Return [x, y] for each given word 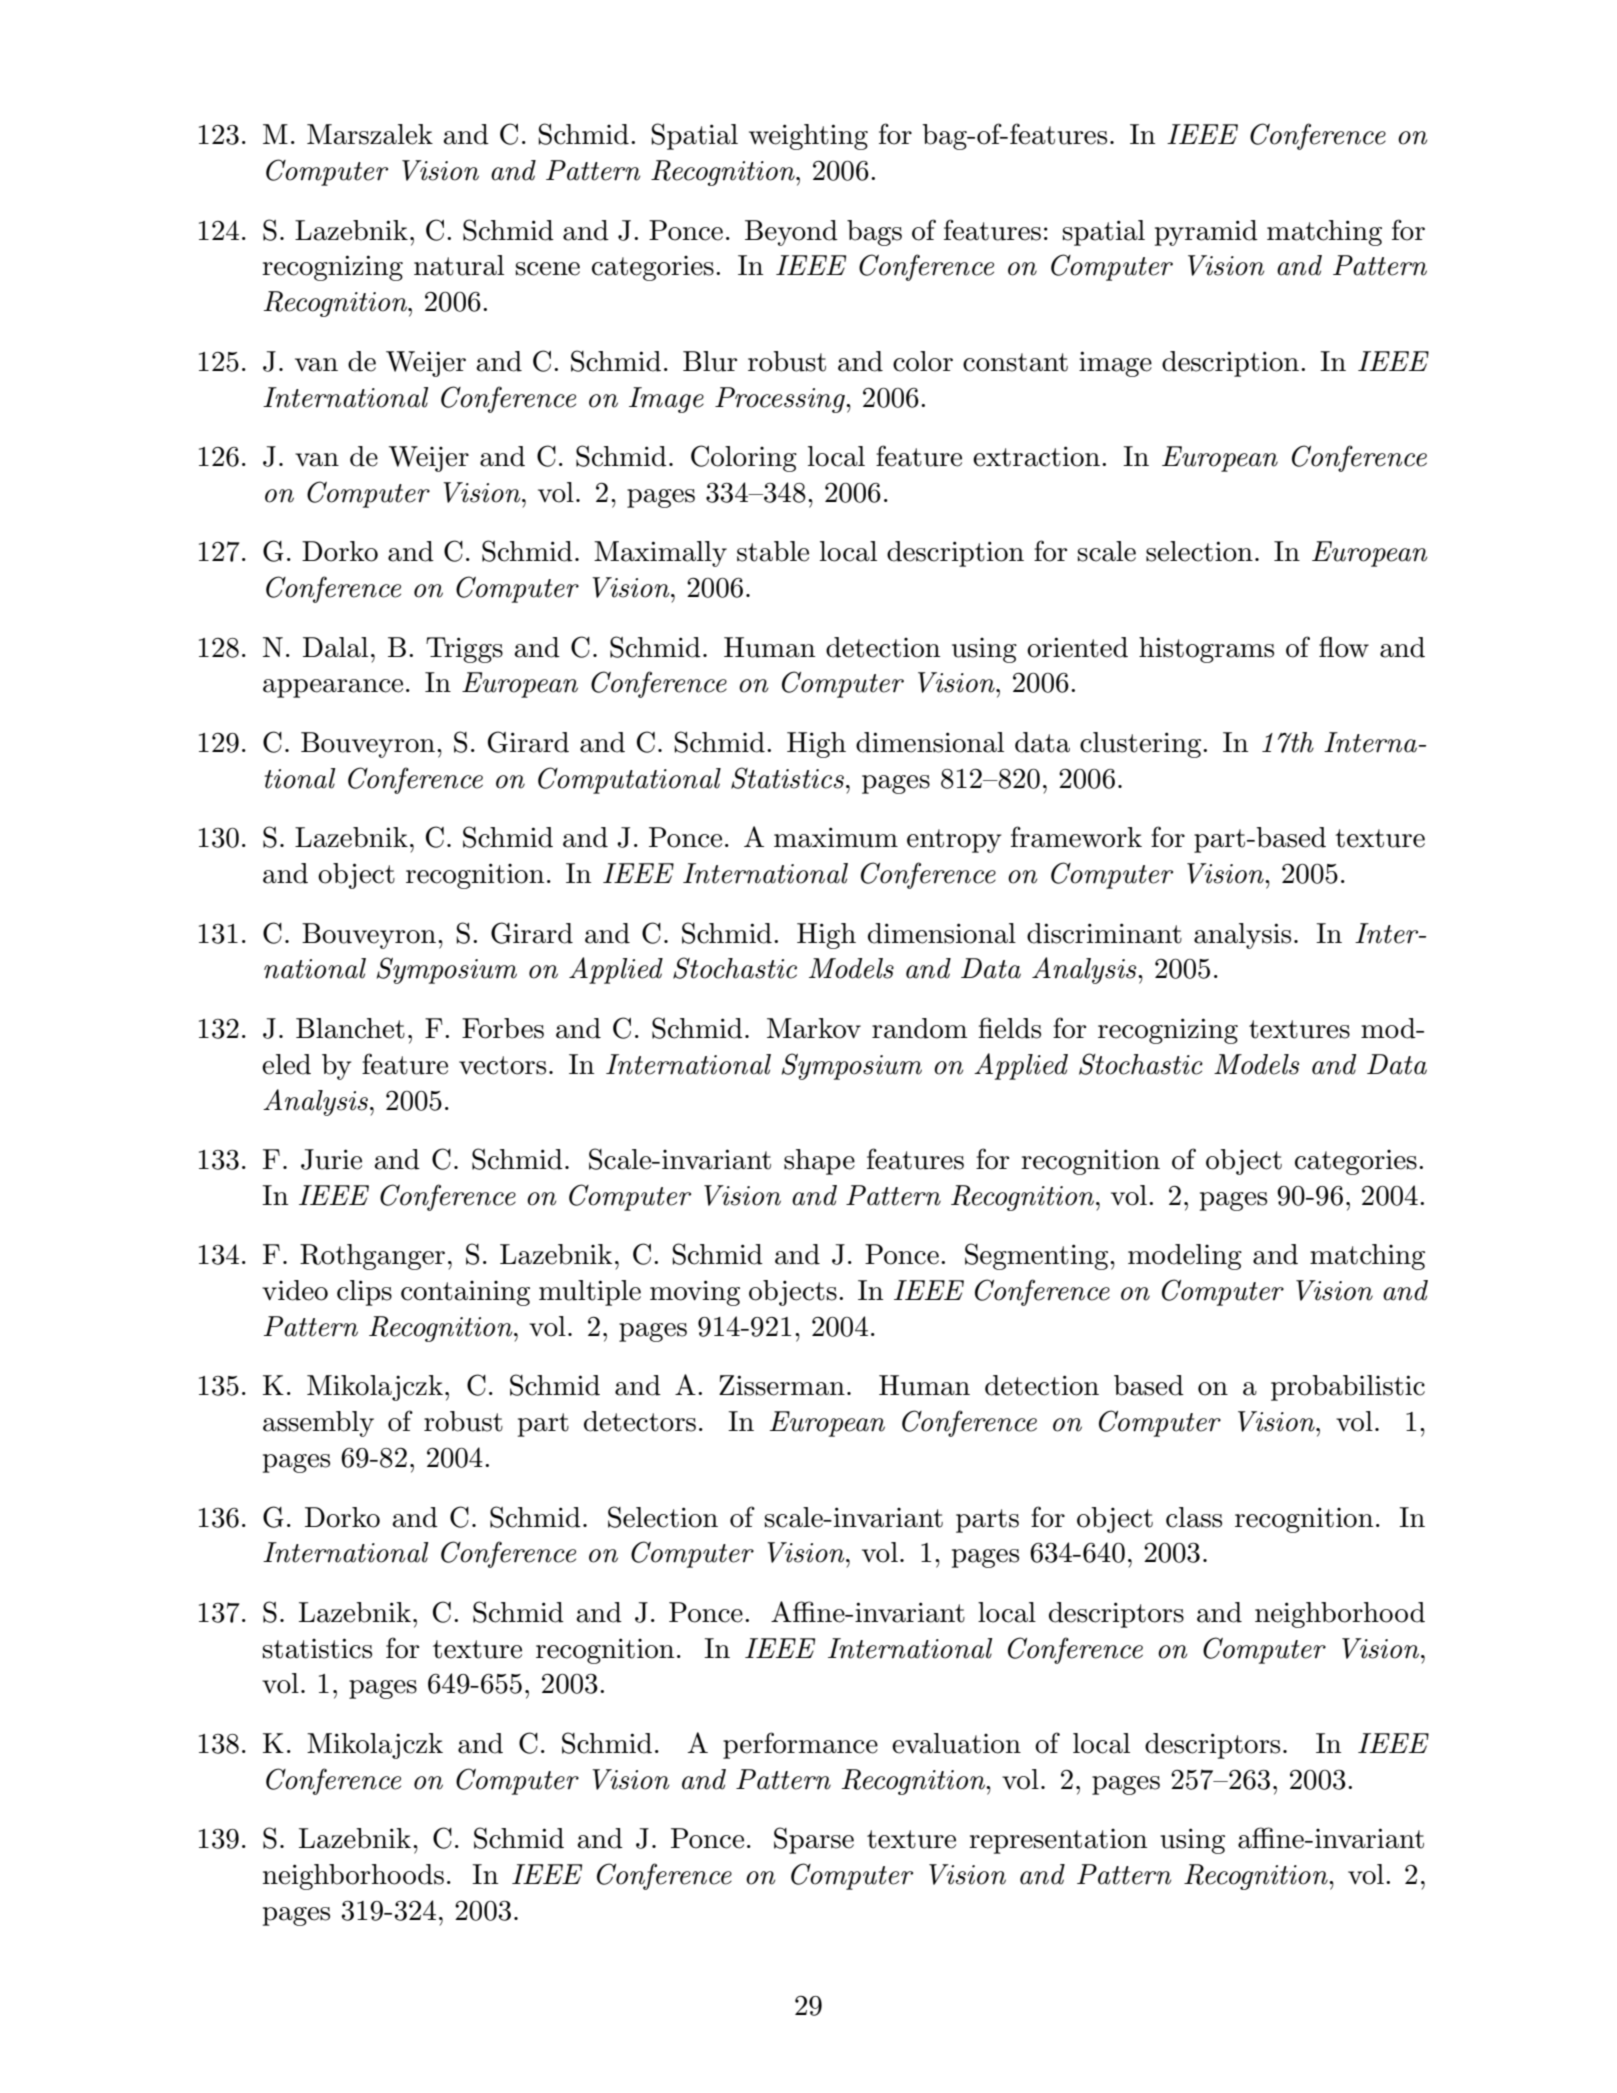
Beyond [791, 233]
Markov [814, 1028]
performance [800, 1745]
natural [459, 265]
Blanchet [350, 1028]
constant [1015, 362]
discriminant [1104, 933]
